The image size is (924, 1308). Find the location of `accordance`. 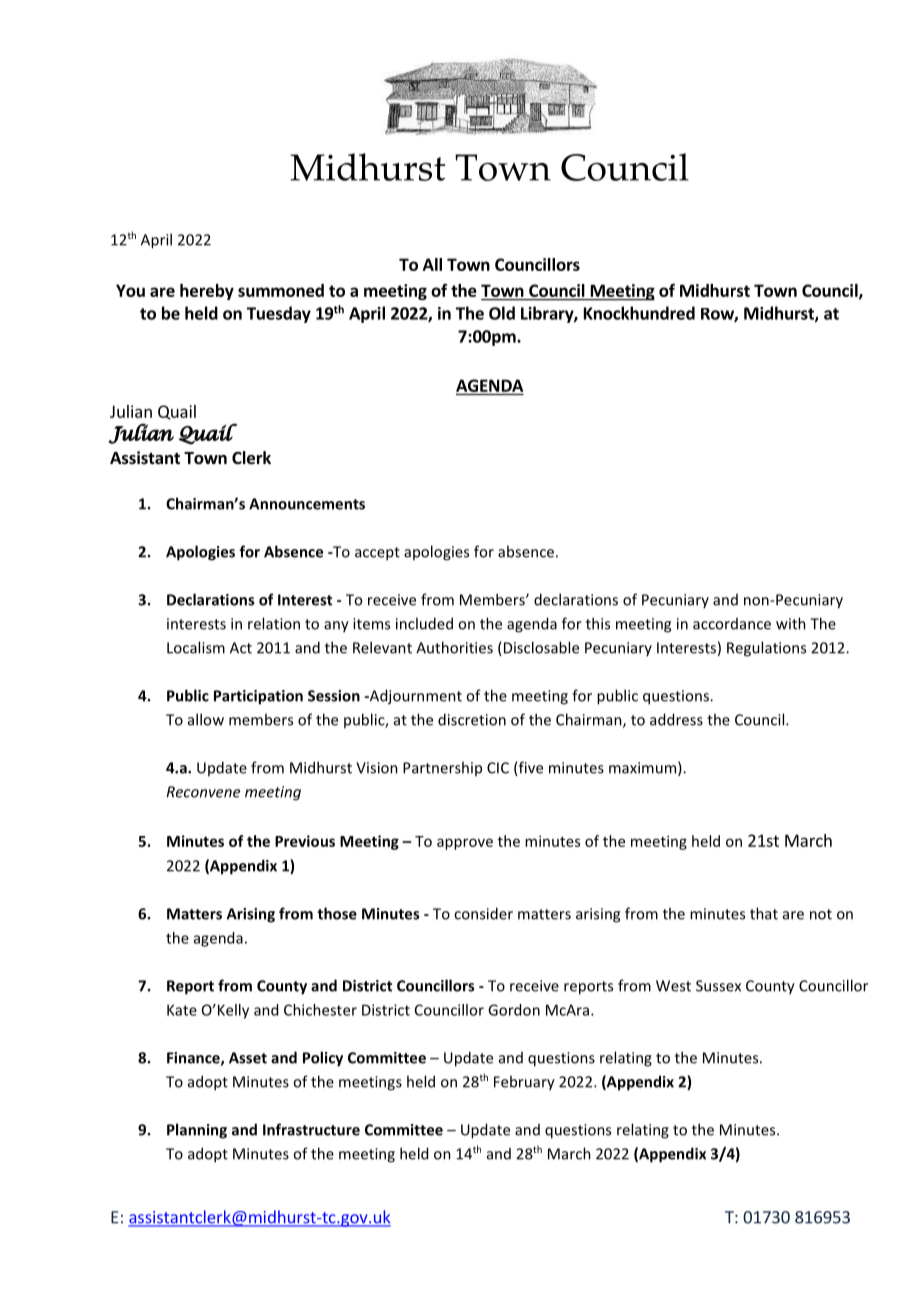

accordance is located at coordinates (732, 624).
